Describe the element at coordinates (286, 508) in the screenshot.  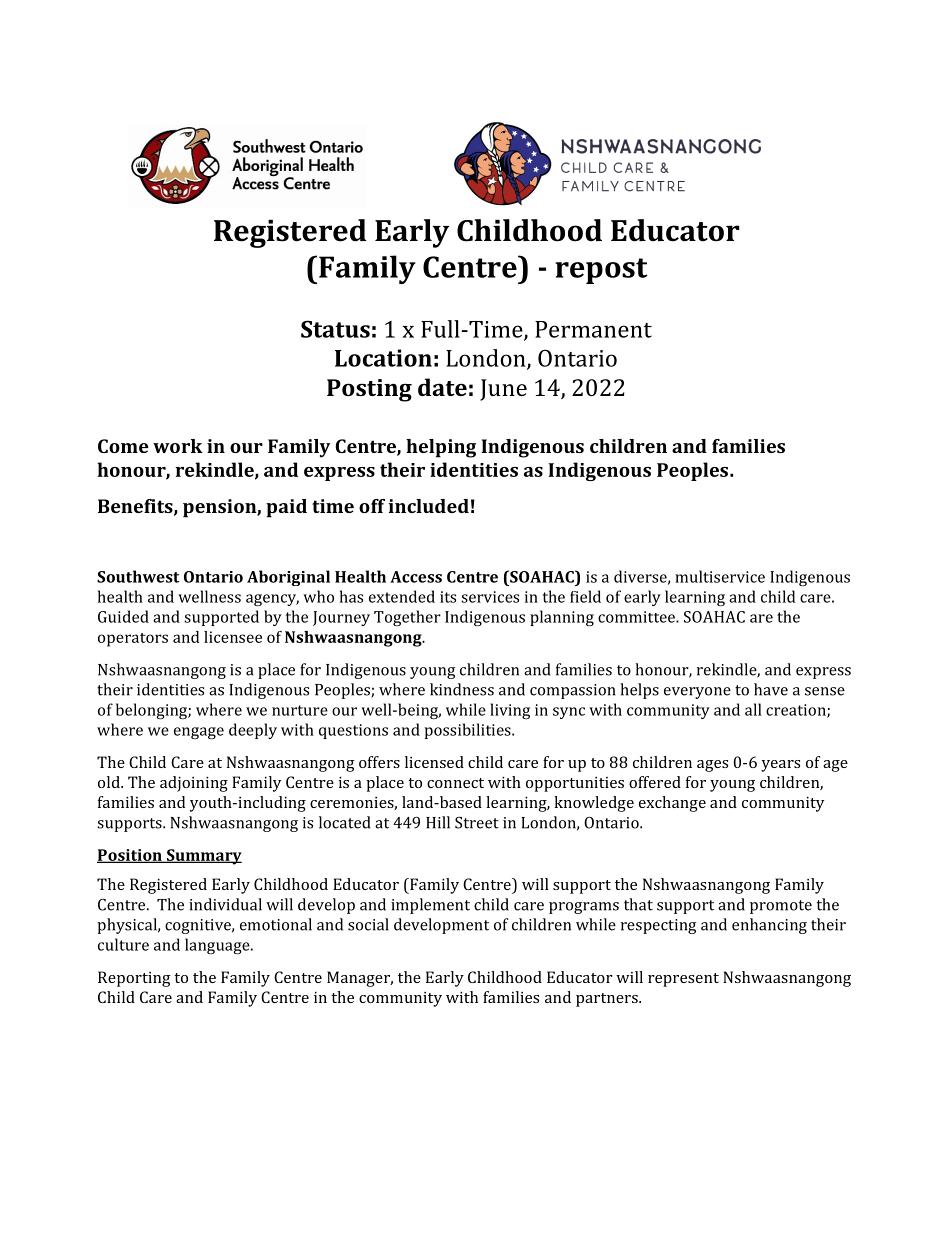
I see `paid` at that location.
